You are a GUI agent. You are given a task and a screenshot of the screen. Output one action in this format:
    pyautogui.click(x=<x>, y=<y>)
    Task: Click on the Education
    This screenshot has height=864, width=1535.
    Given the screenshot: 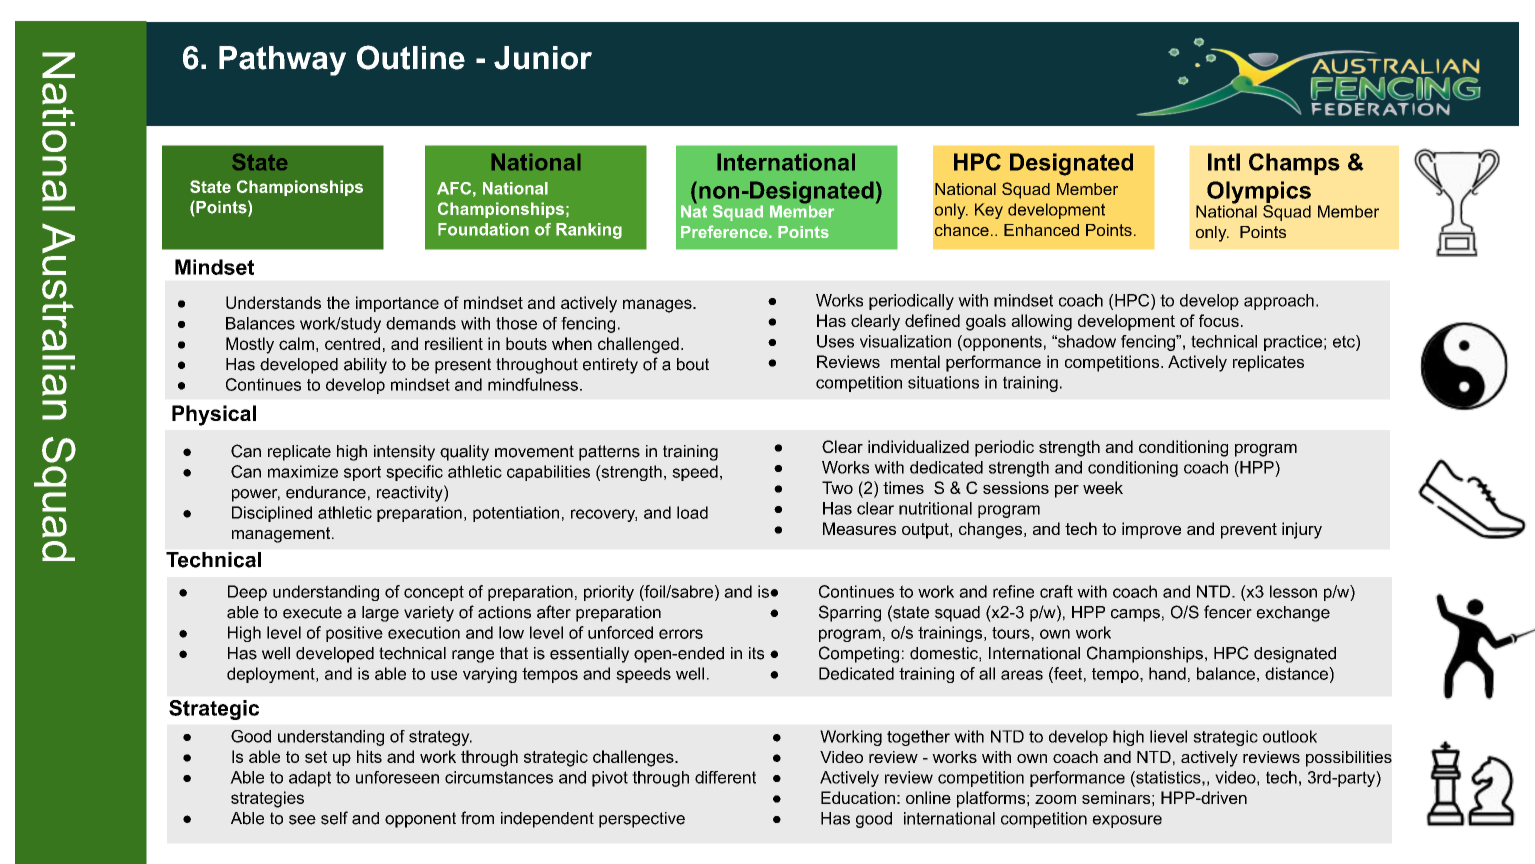 What is the action you would take?
    pyautogui.click(x=858, y=797)
